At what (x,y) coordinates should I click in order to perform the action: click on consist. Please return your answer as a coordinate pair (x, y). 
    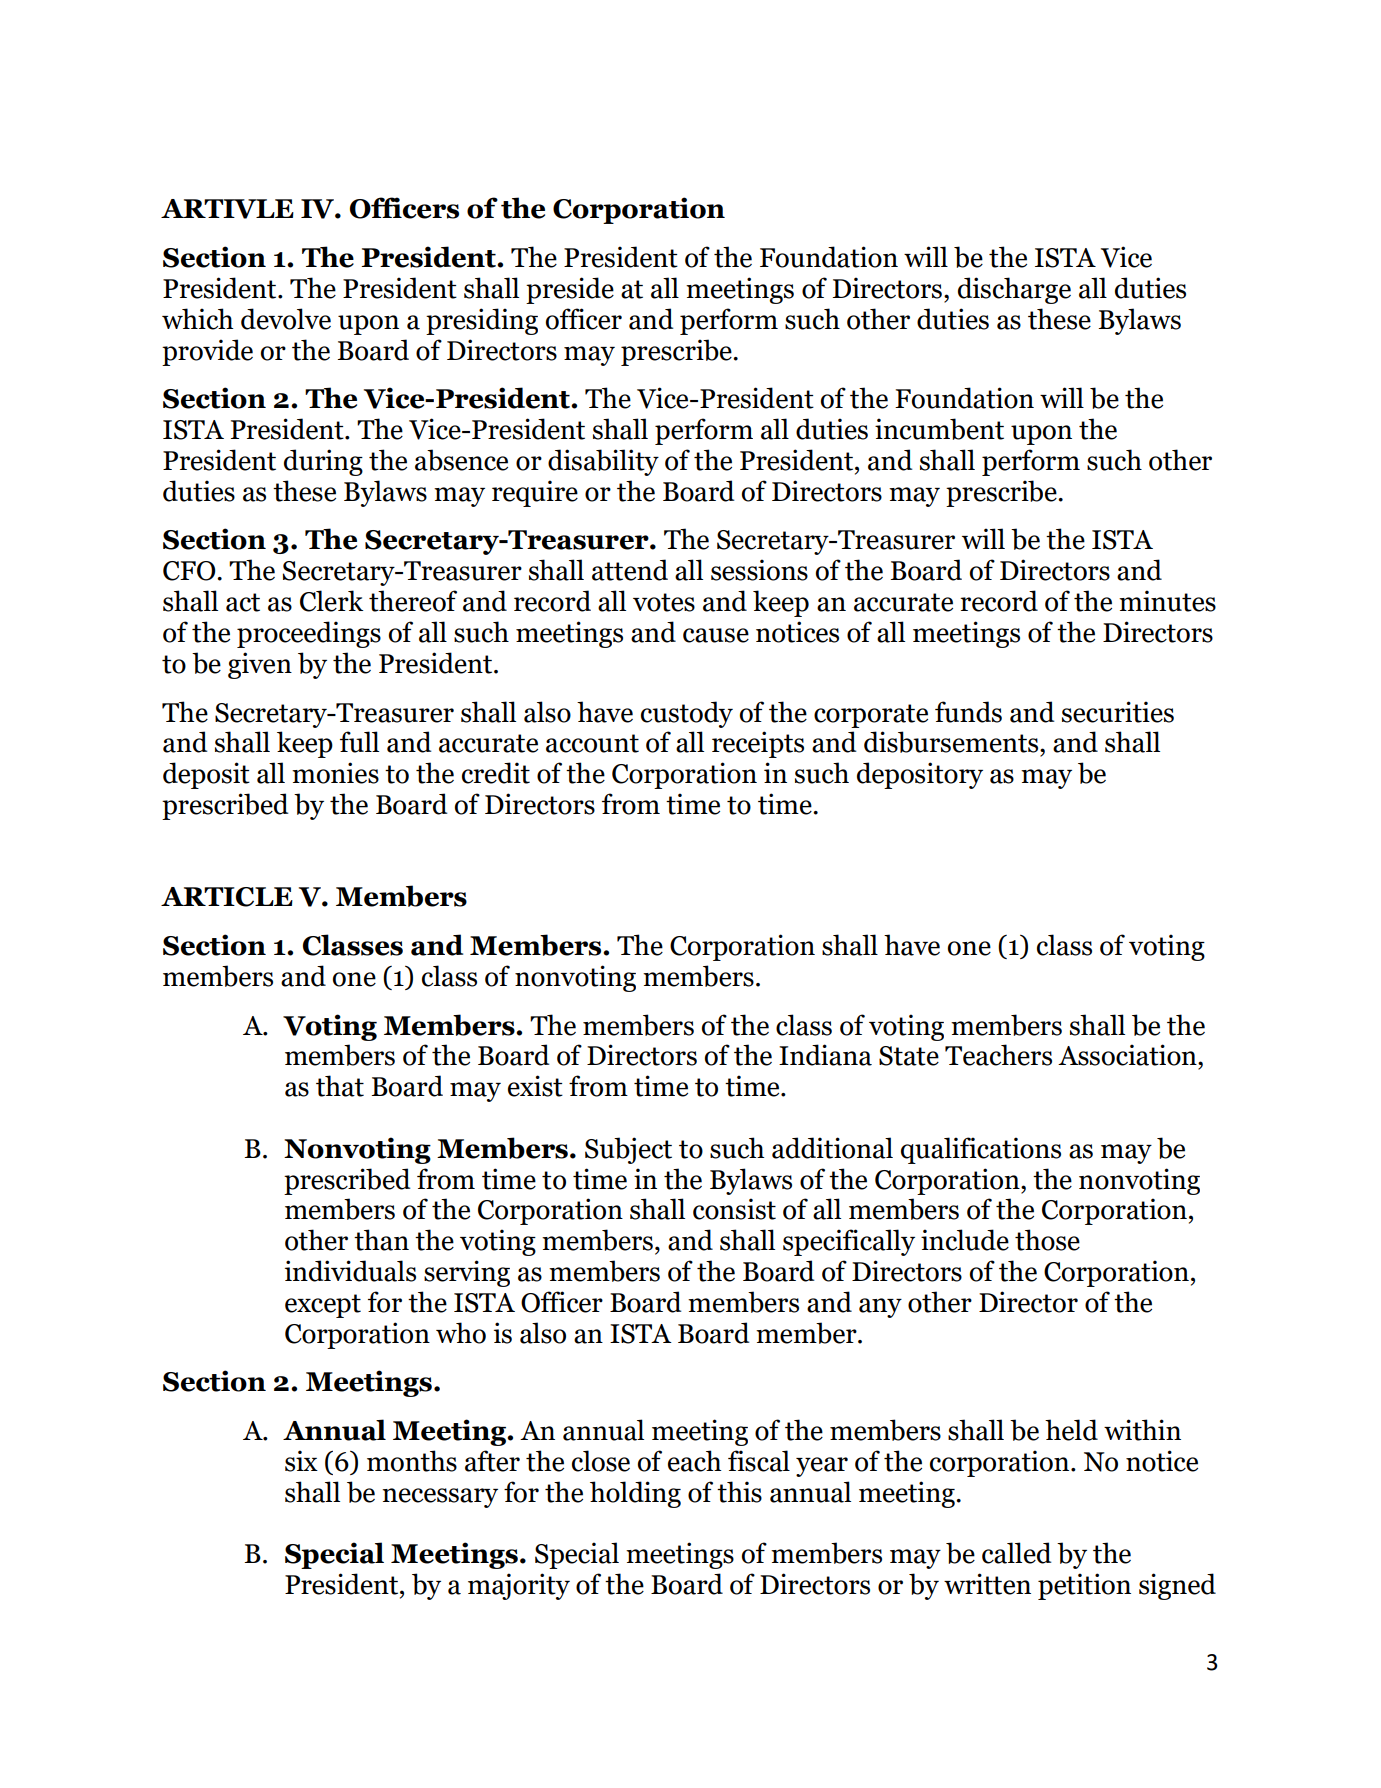
    Looking at the image, I should click on (734, 1209).
